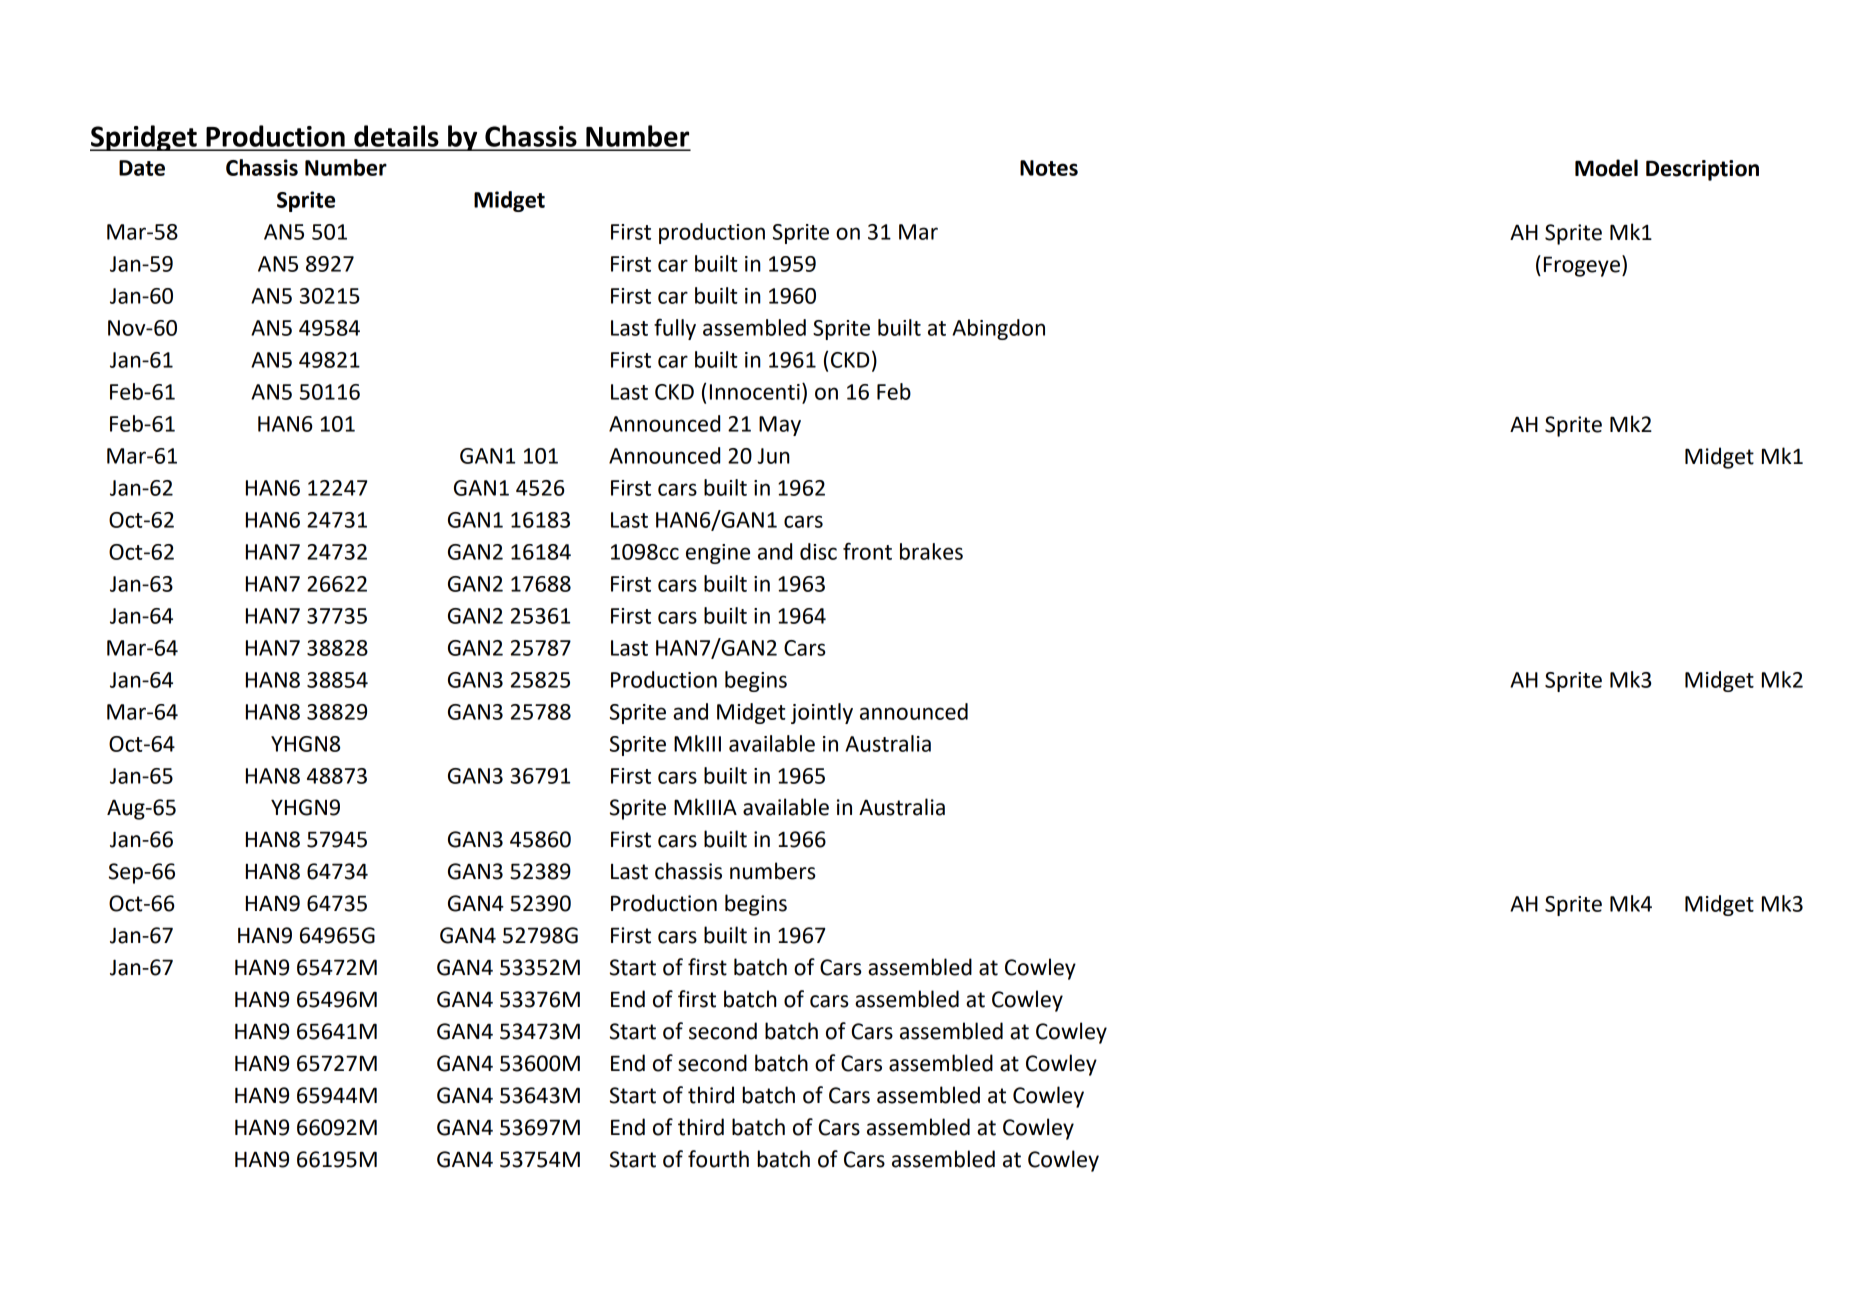  What do you see at coordinates (818, 551) in the image?
I see `disc` at bounding box center [818, 551].
